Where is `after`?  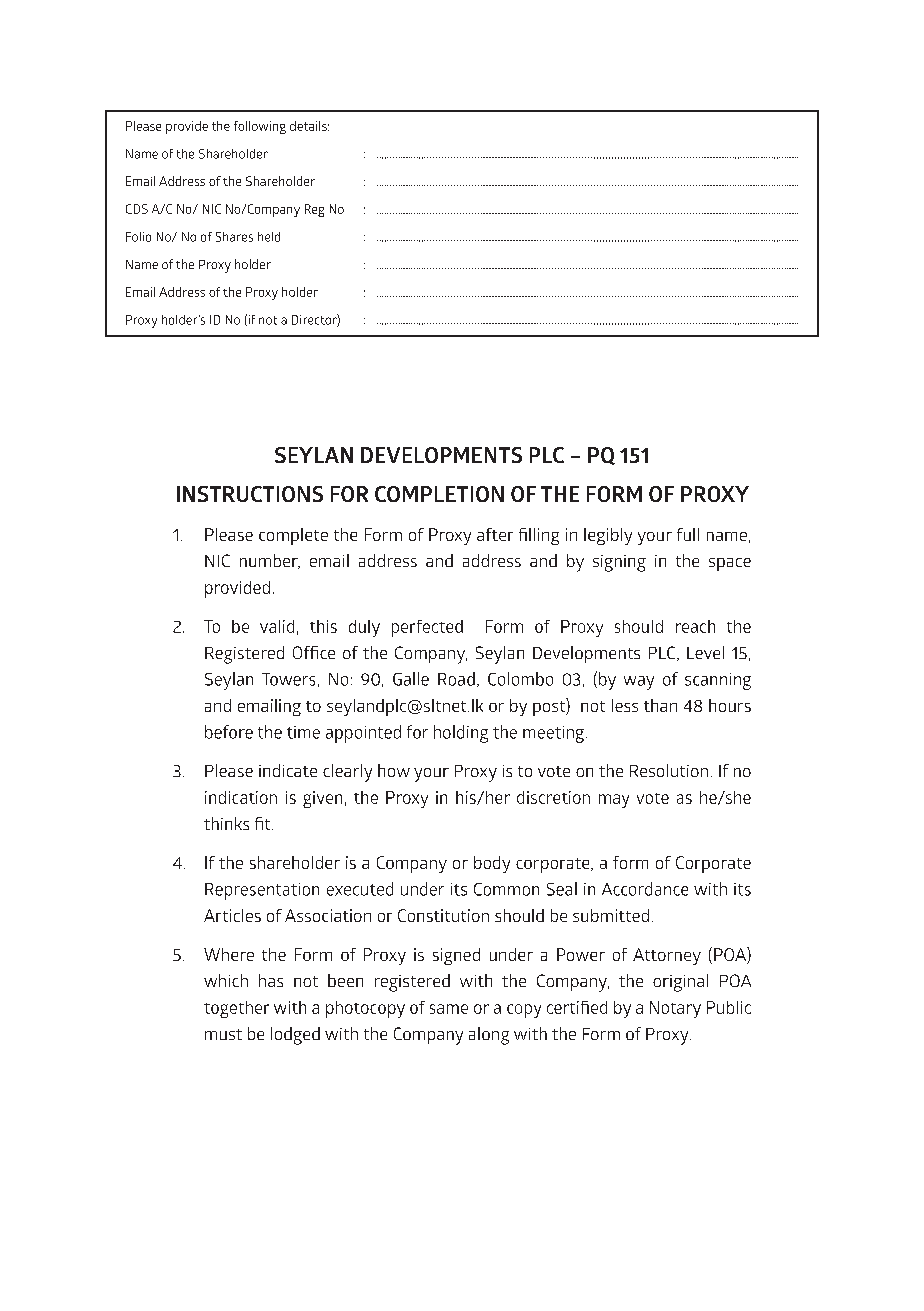 after is located at coordinates (495, 534).
